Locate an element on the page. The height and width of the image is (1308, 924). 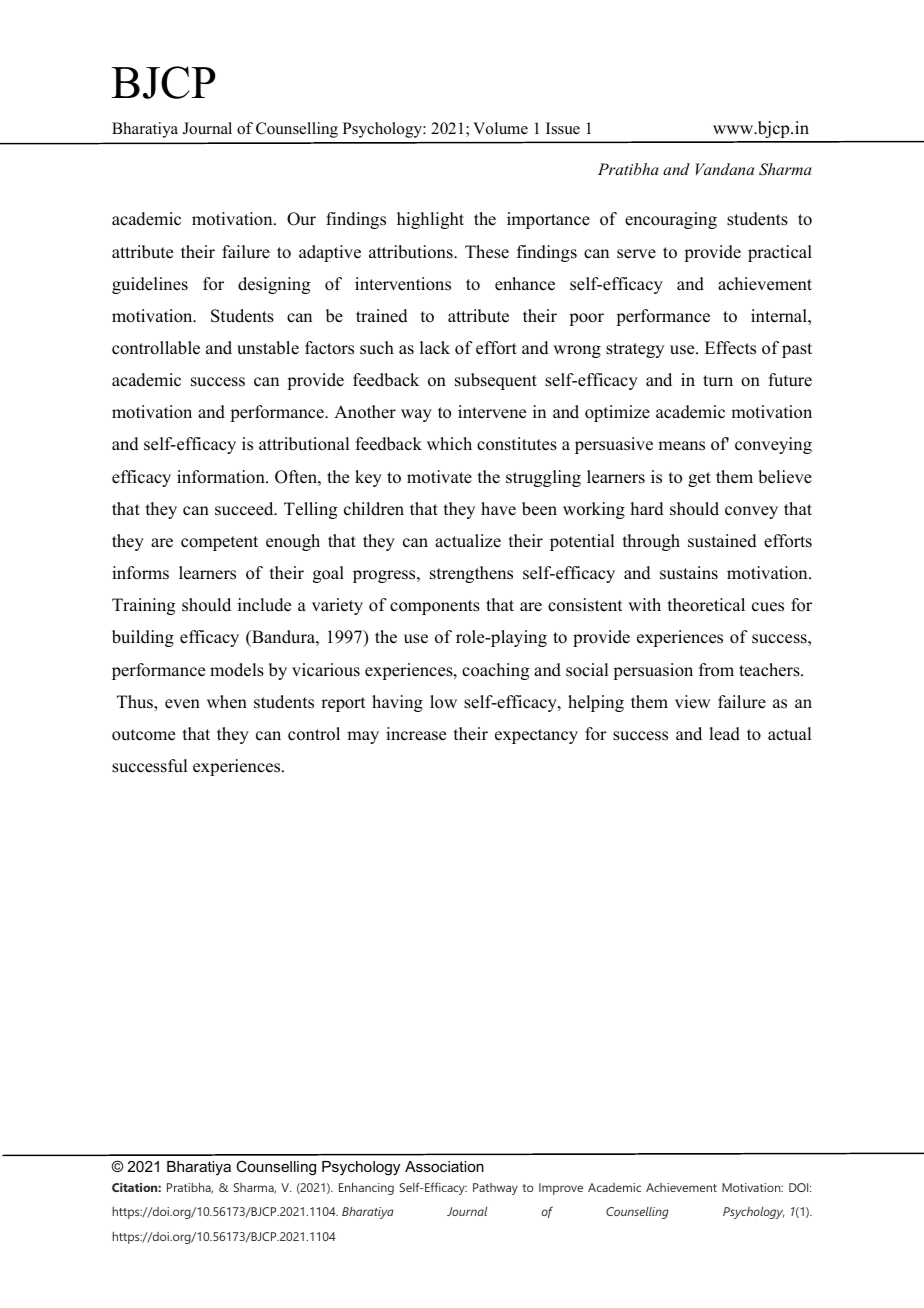
Enhancing is located at coordinates (366, 1188).
